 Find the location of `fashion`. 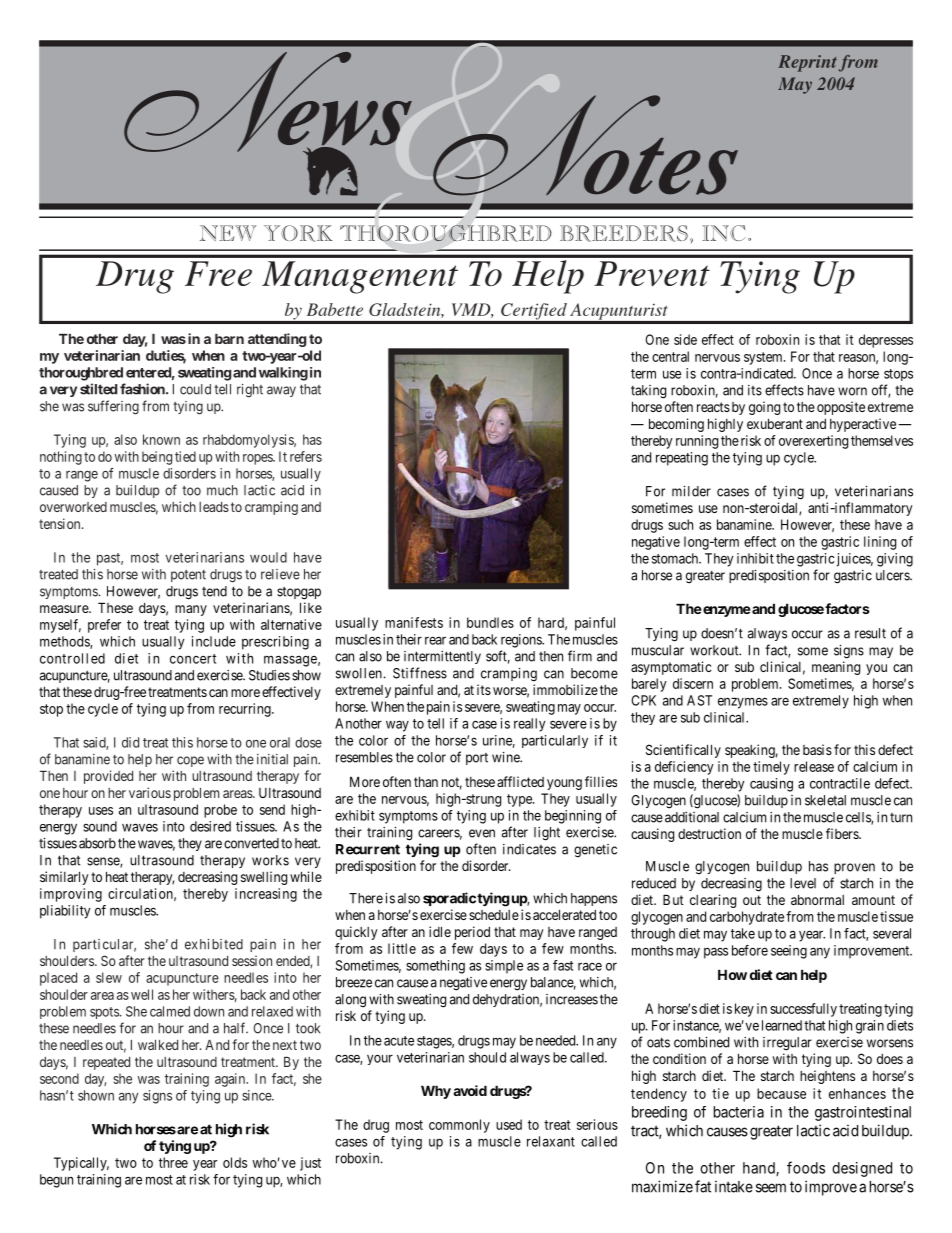

fashion is located at coordinates (143, 389).
